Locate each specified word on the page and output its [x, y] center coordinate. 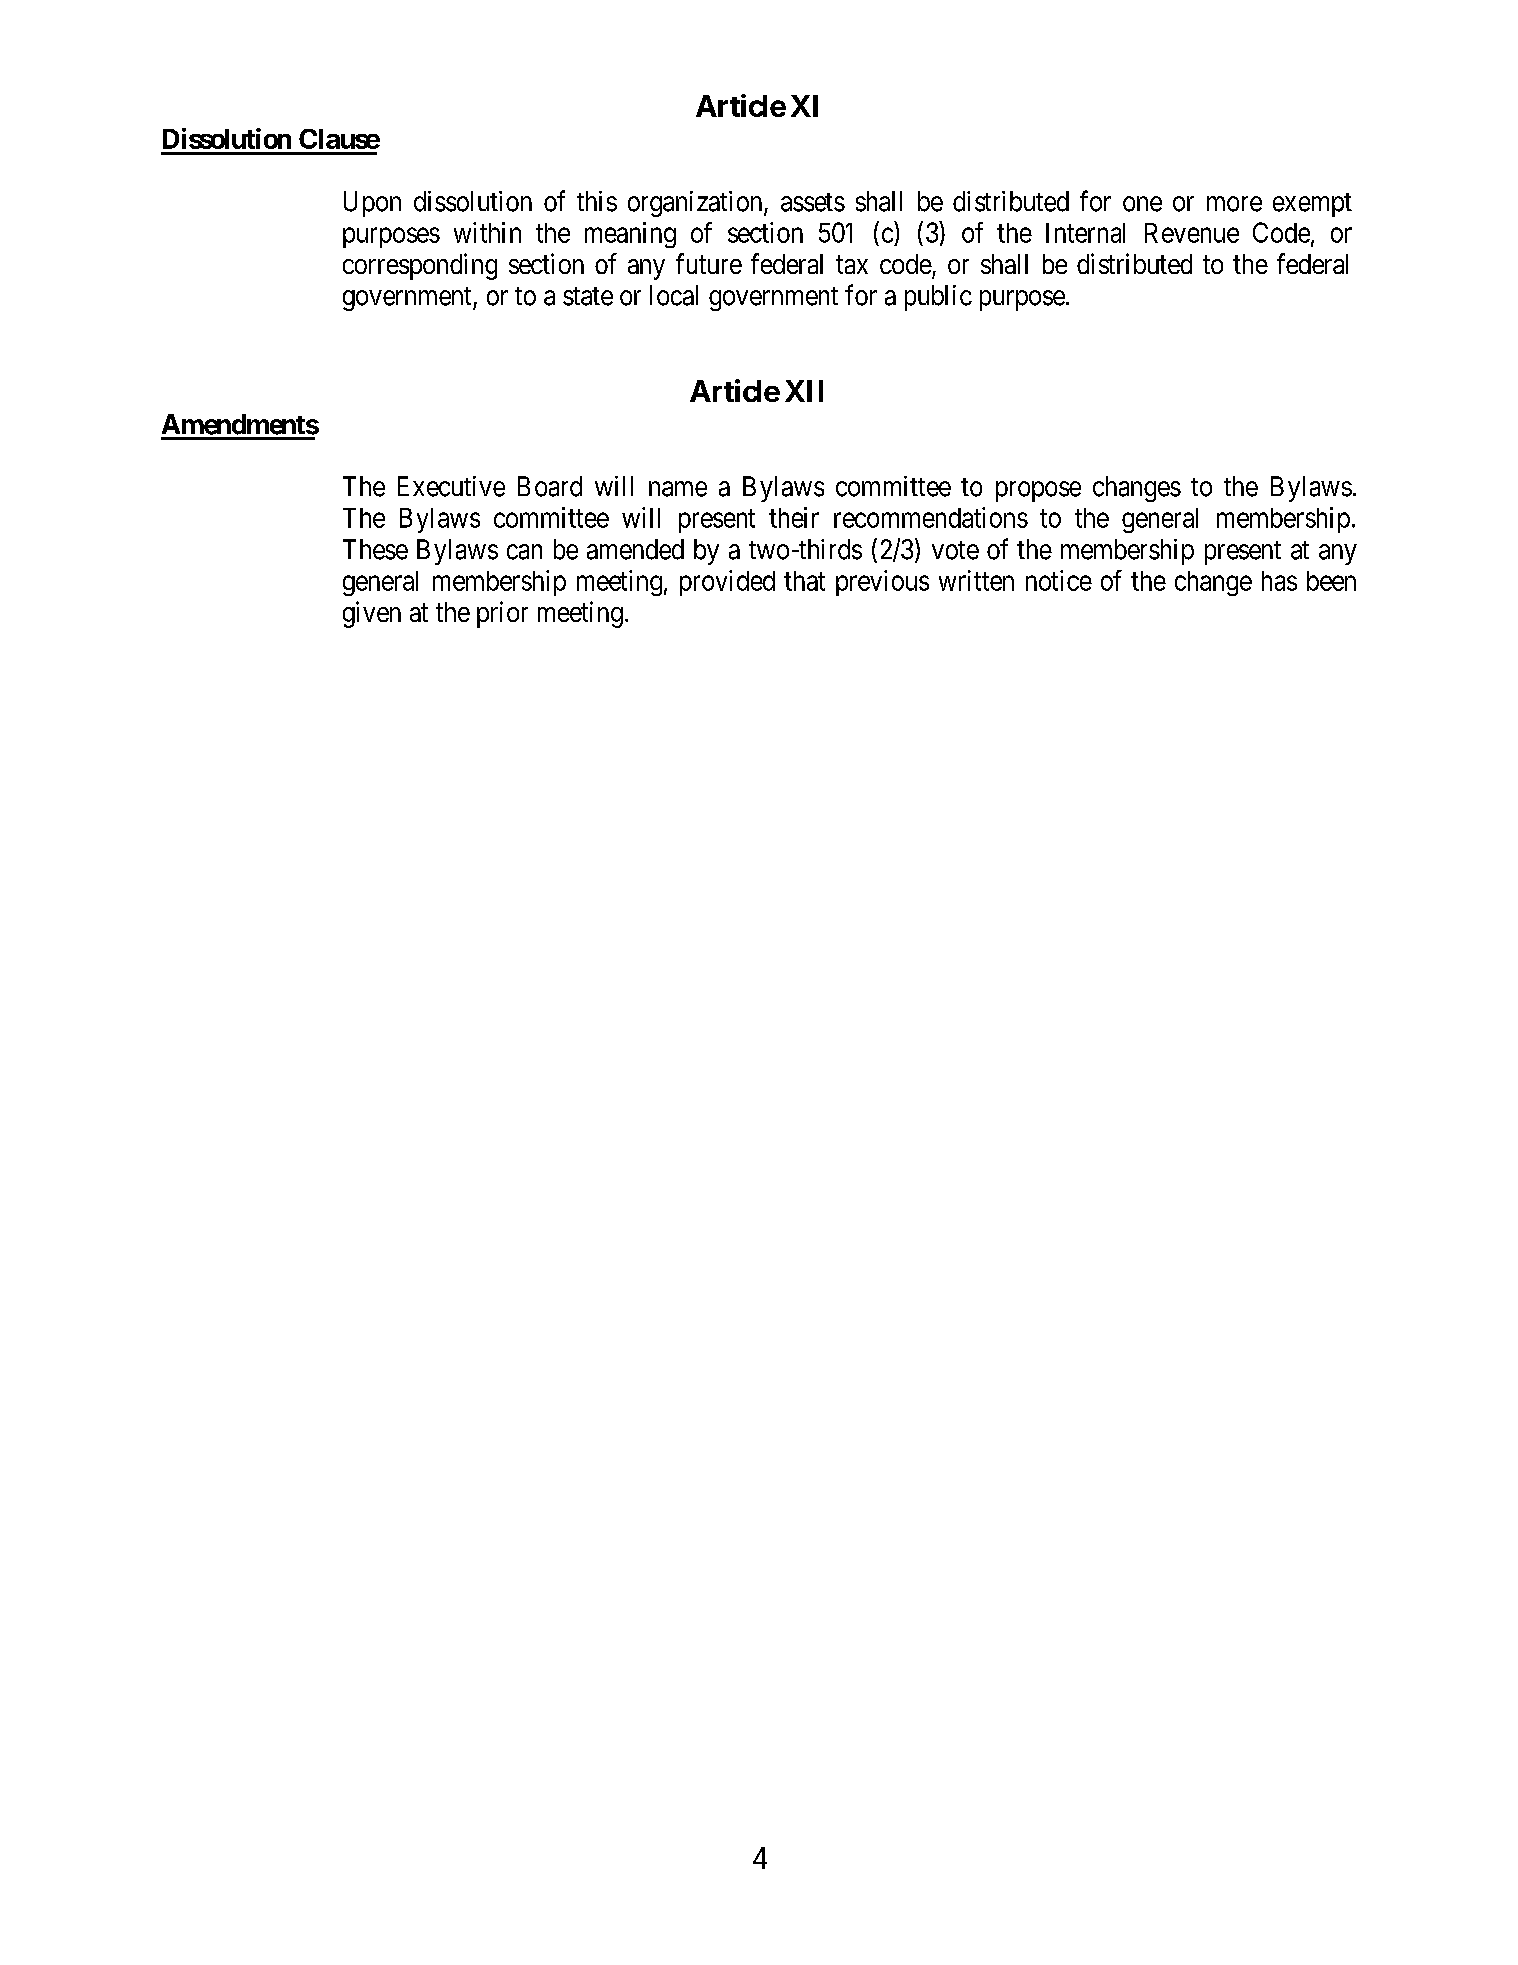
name [678, 489]
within [487, 232]
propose [1038, 491]
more [1234, 204]
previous [882, 583]
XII [804, 391]
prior [502, 614]
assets [813, 202]
